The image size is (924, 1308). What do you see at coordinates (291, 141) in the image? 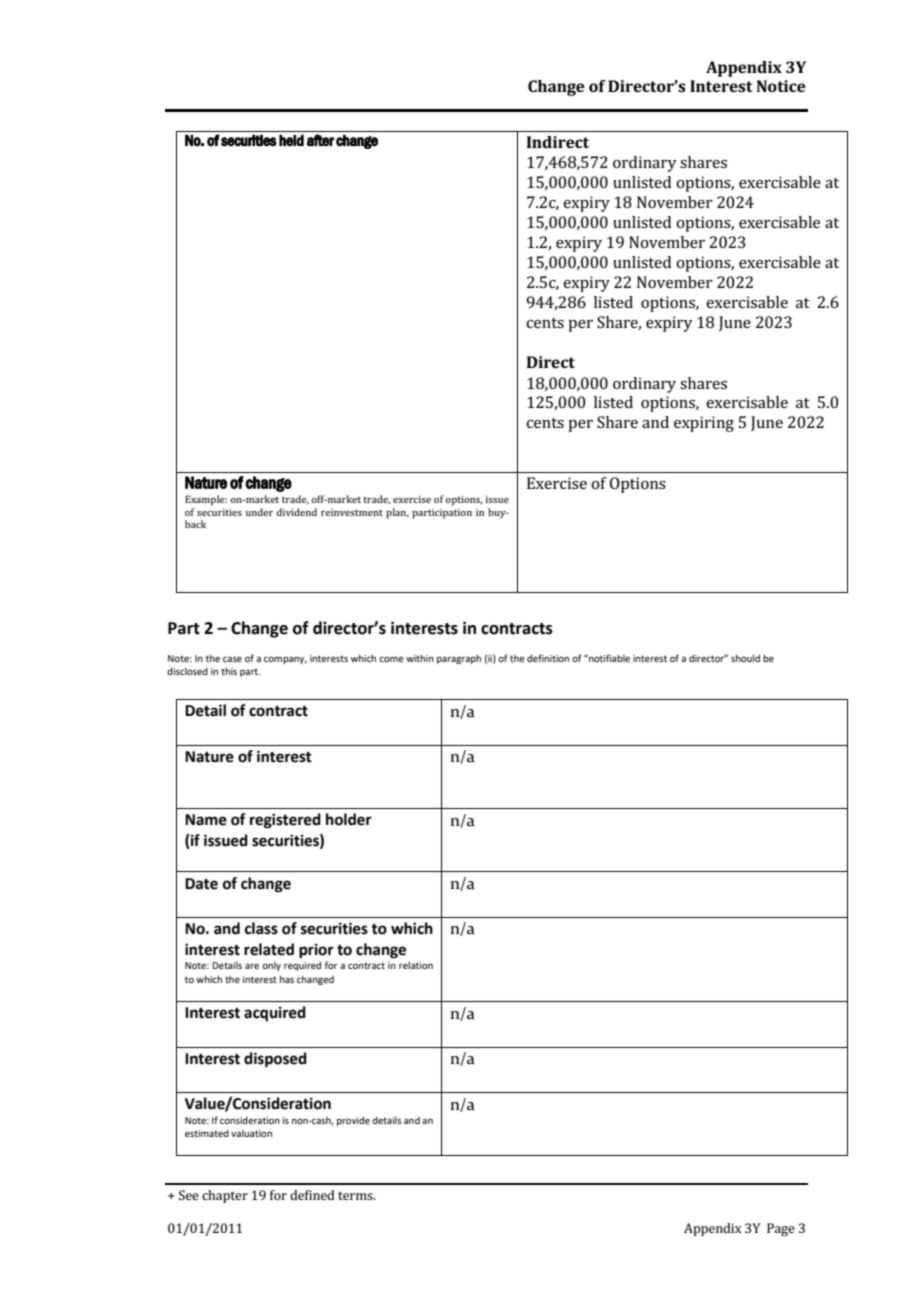
I see `held` at bounding box center [291, 141].
